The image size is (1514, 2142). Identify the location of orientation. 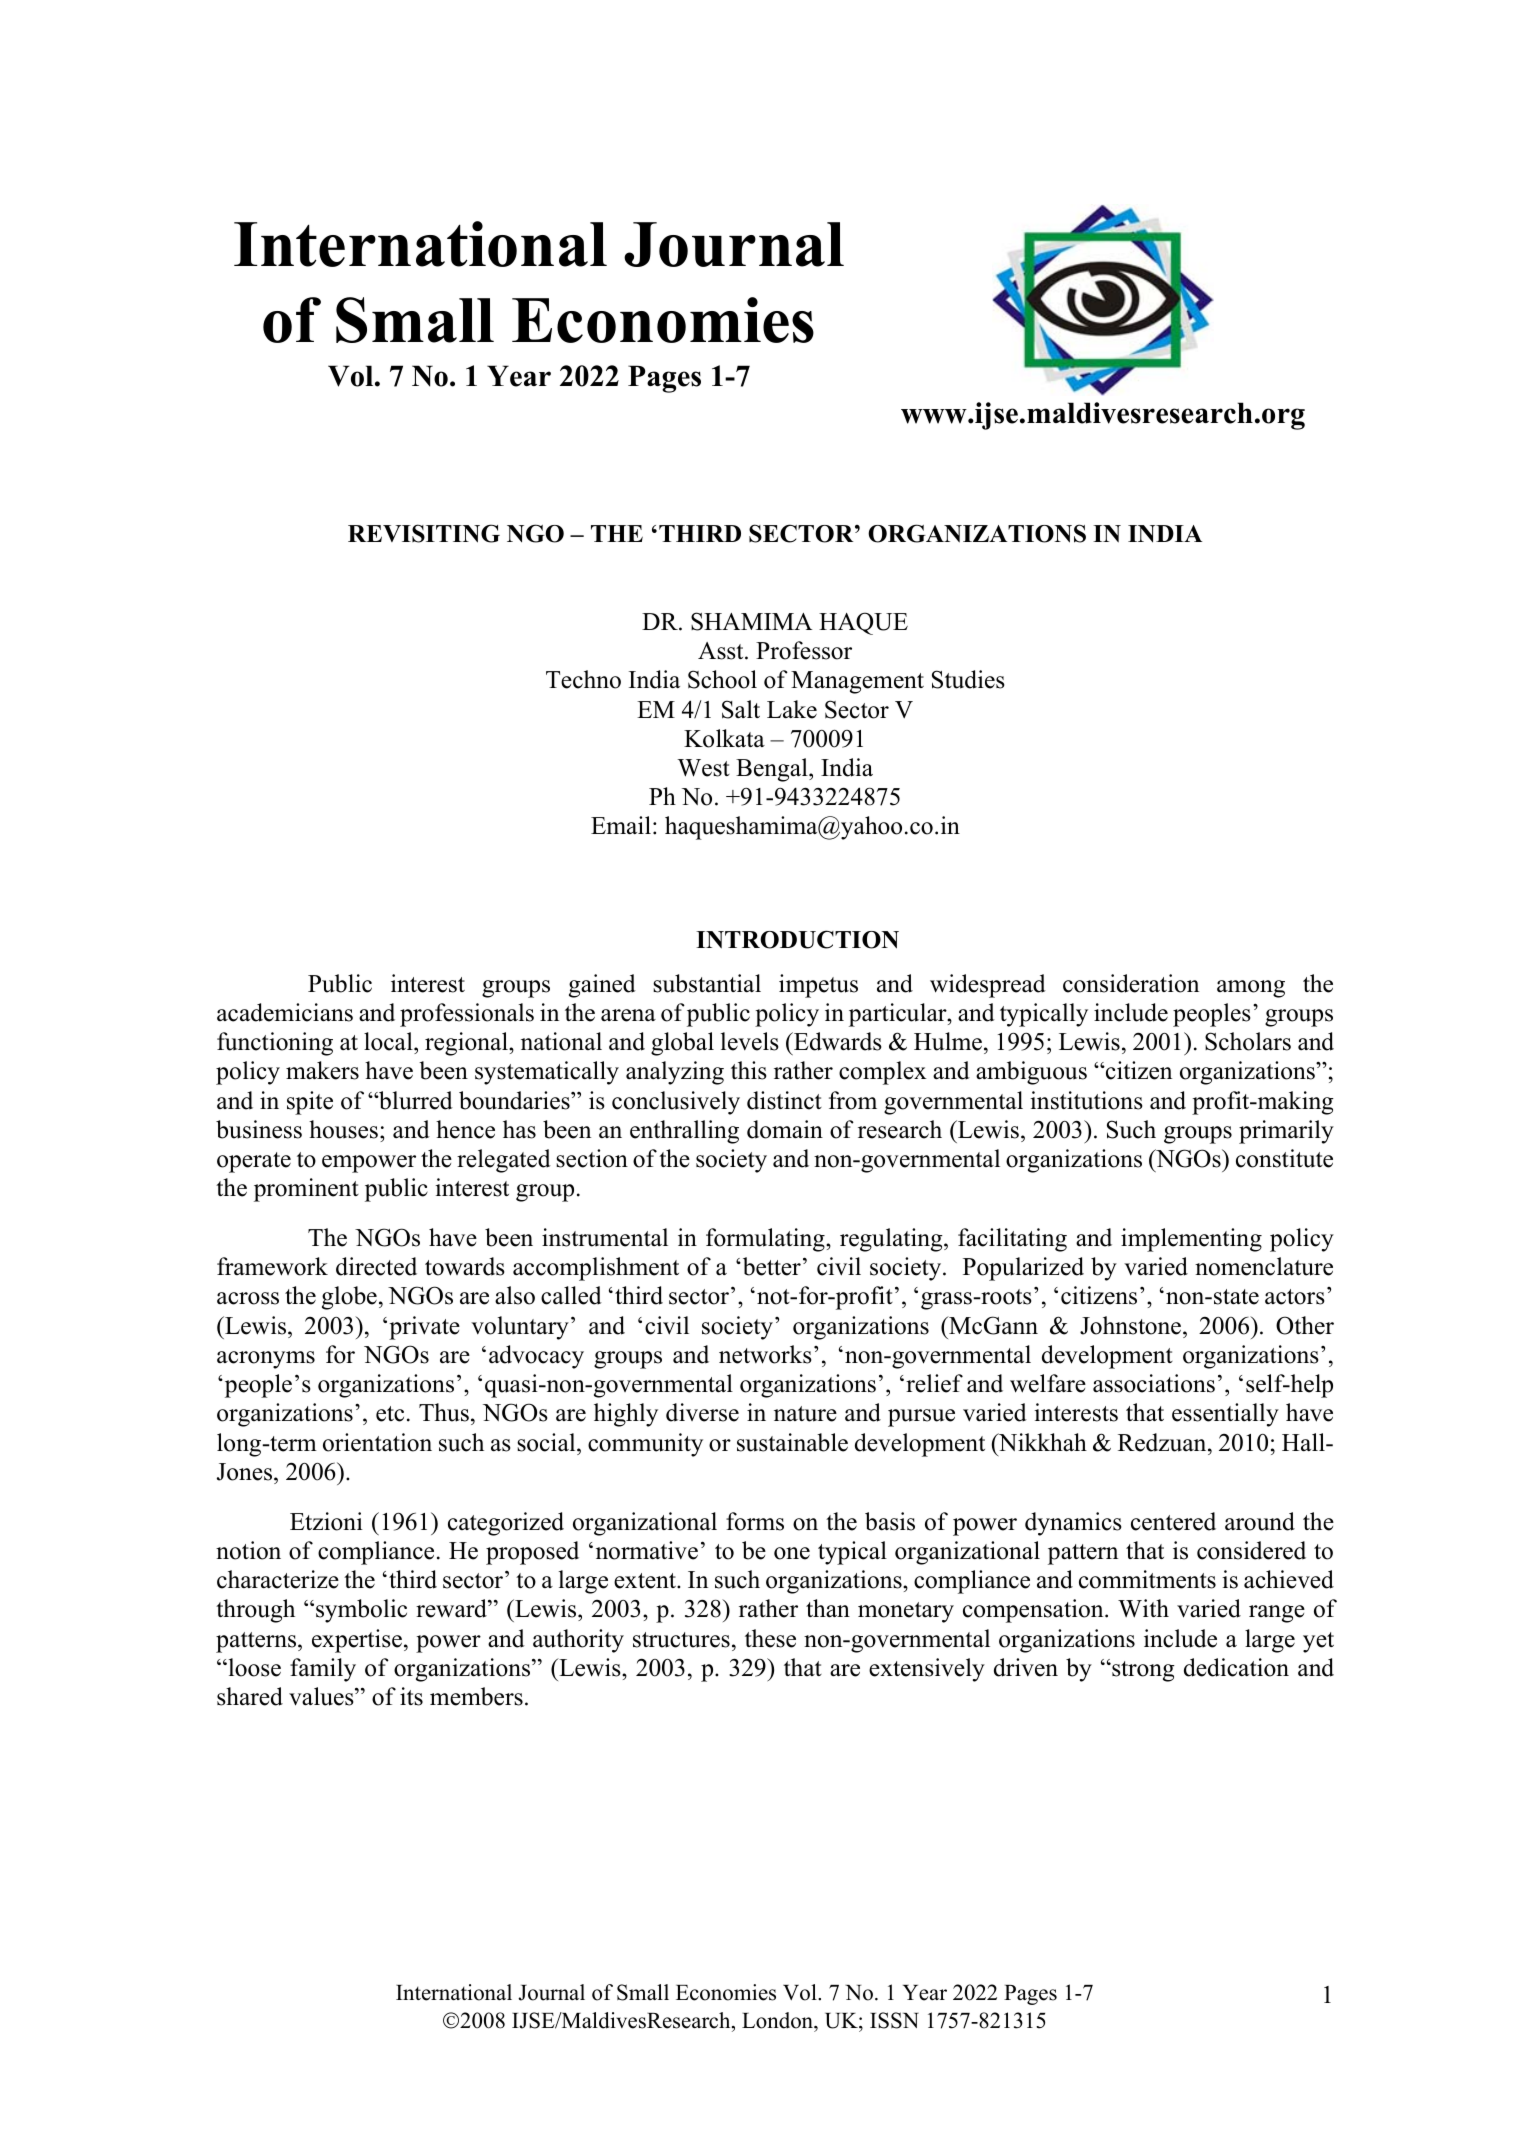
(377, 1442).
